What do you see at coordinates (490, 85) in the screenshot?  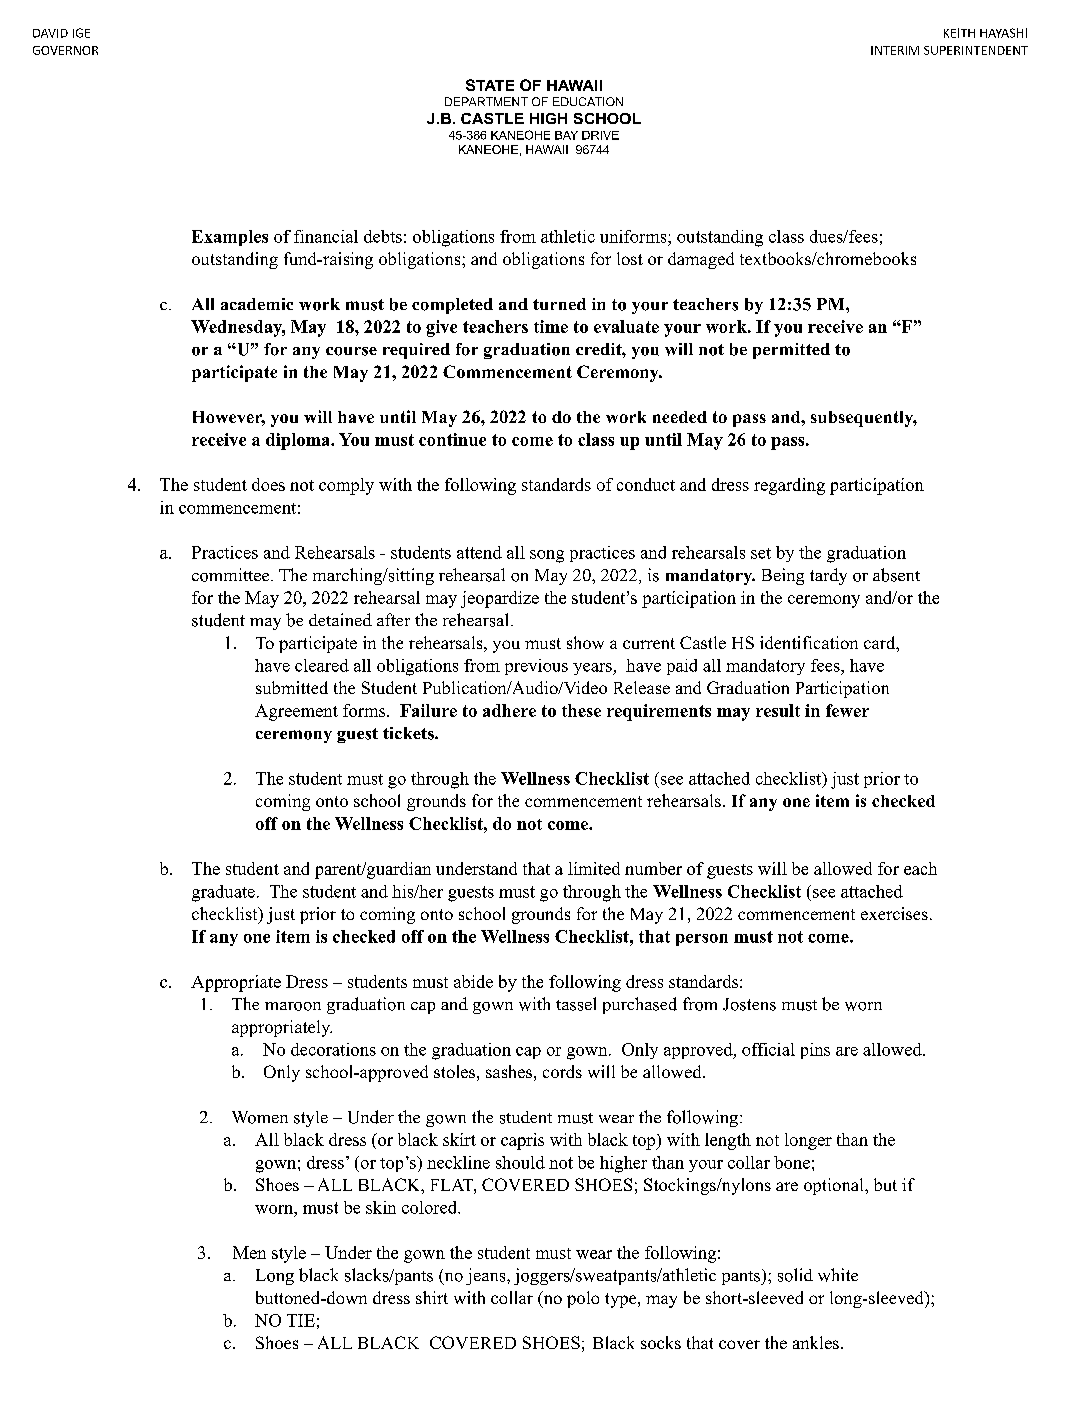 I see `STATE` at bounding box center [490, 85].
